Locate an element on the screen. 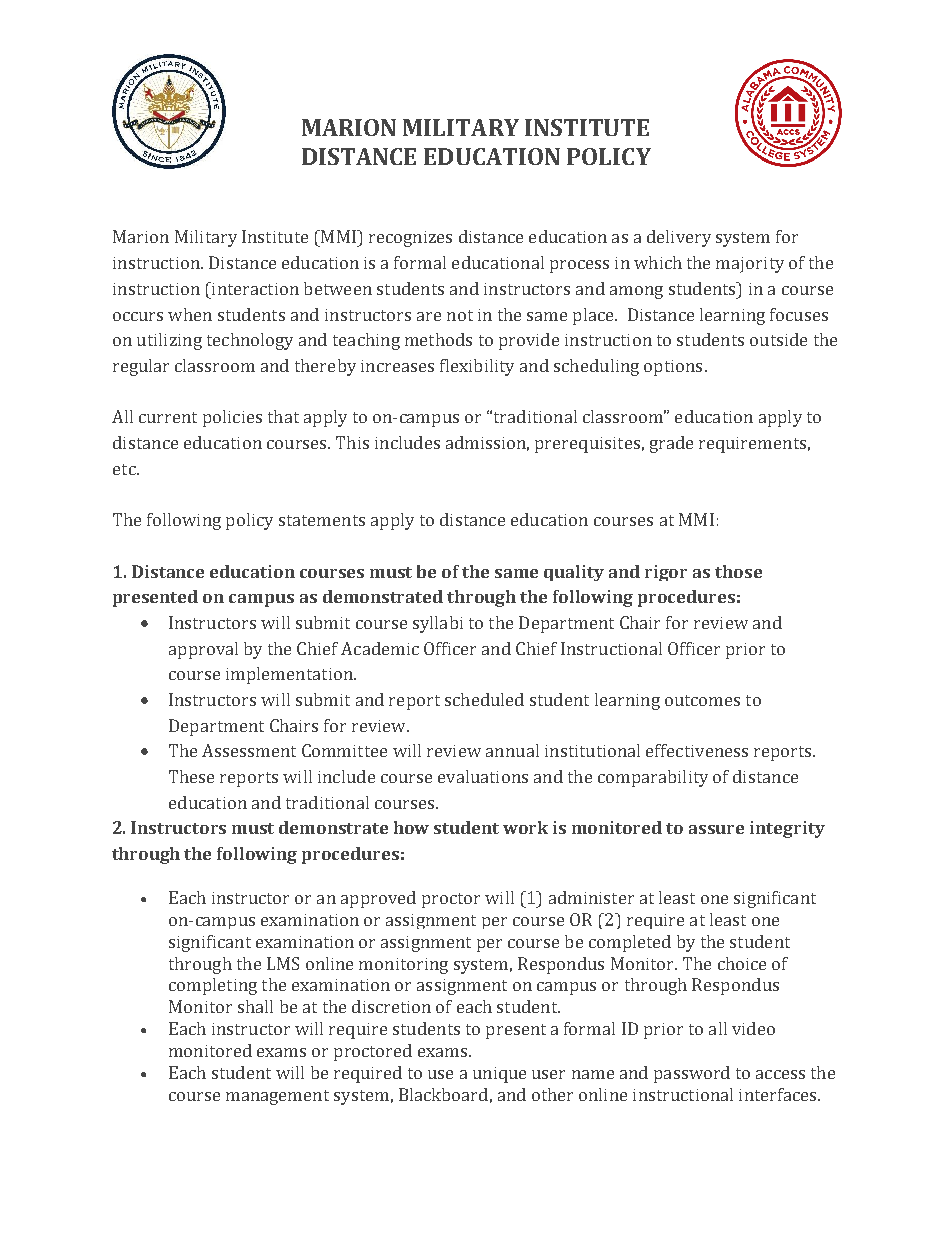 The image size is (952, 1233). recognizes is located at coordinates (410, 239).
